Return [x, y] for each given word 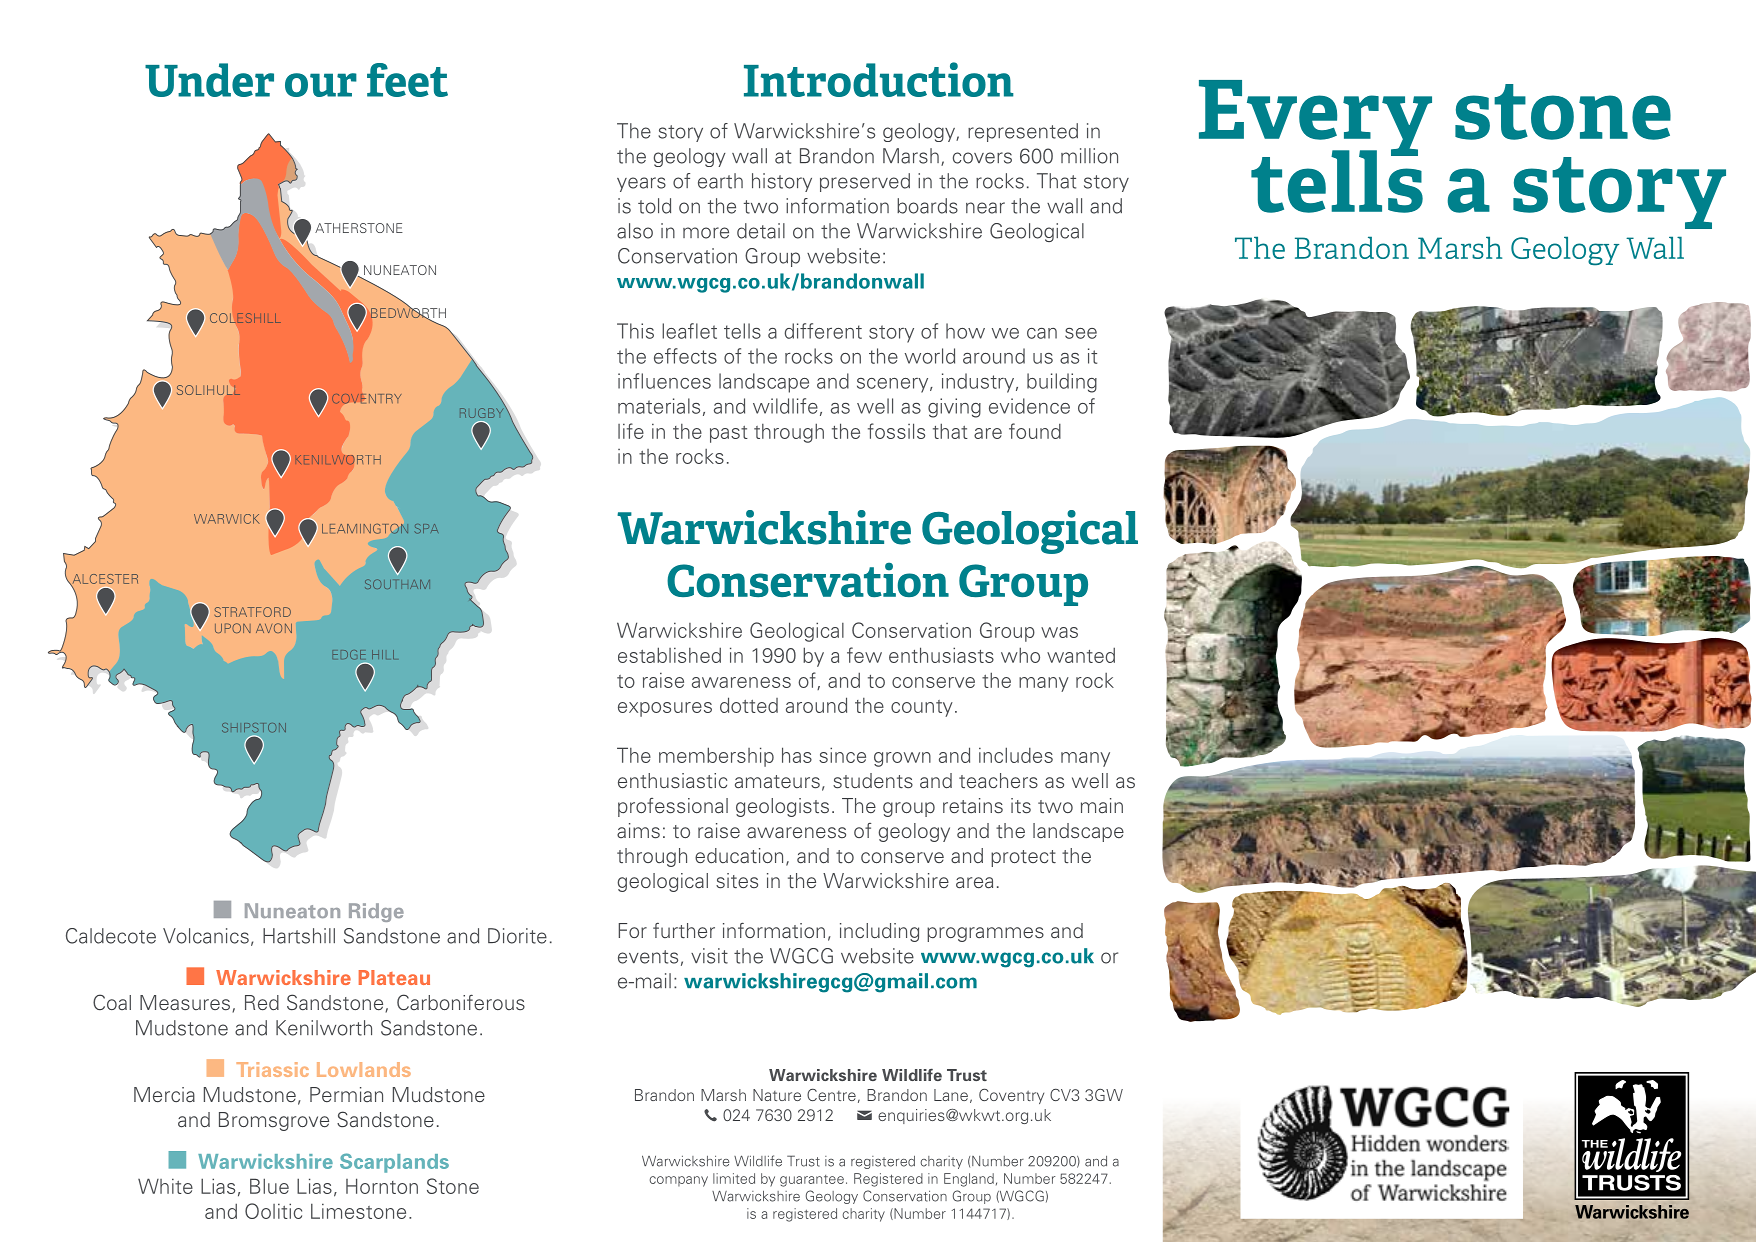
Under [209, 80]
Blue [269, 1186]
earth [720, 181]
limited [734, 1178]
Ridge [376, 912]
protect [1023, 858]
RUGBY [483, 412]
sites [737, 881]
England [969, 1180]
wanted [1081, 655]
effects [685, 356]
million [1089, 156]
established [669, 655]
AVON [274, 628]
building [1062, 383]
